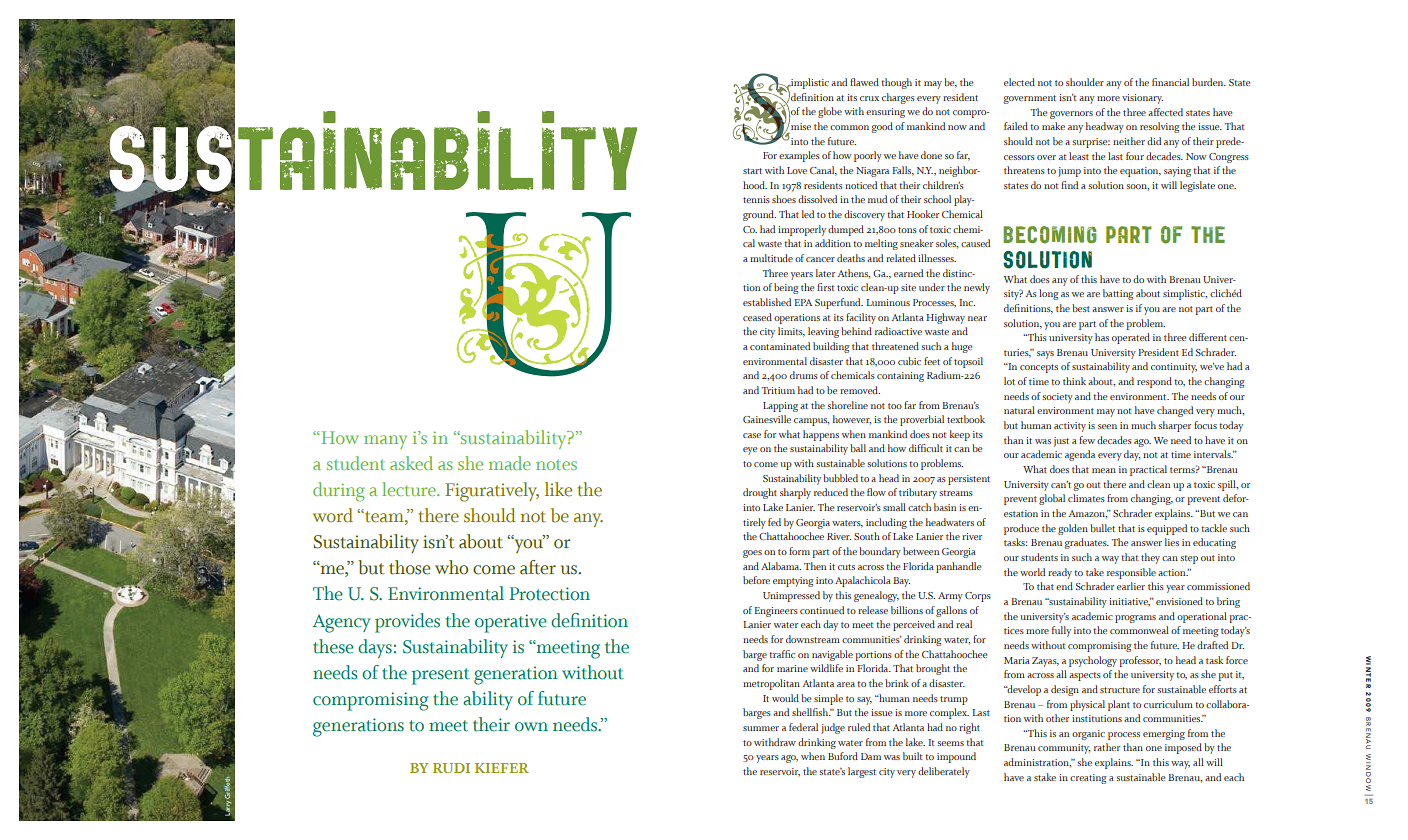 The height and width of the screenshot is (840, 1408). Describe the element at coordinates (1107, 747) in the screenshot. I see `rather` at that location.
